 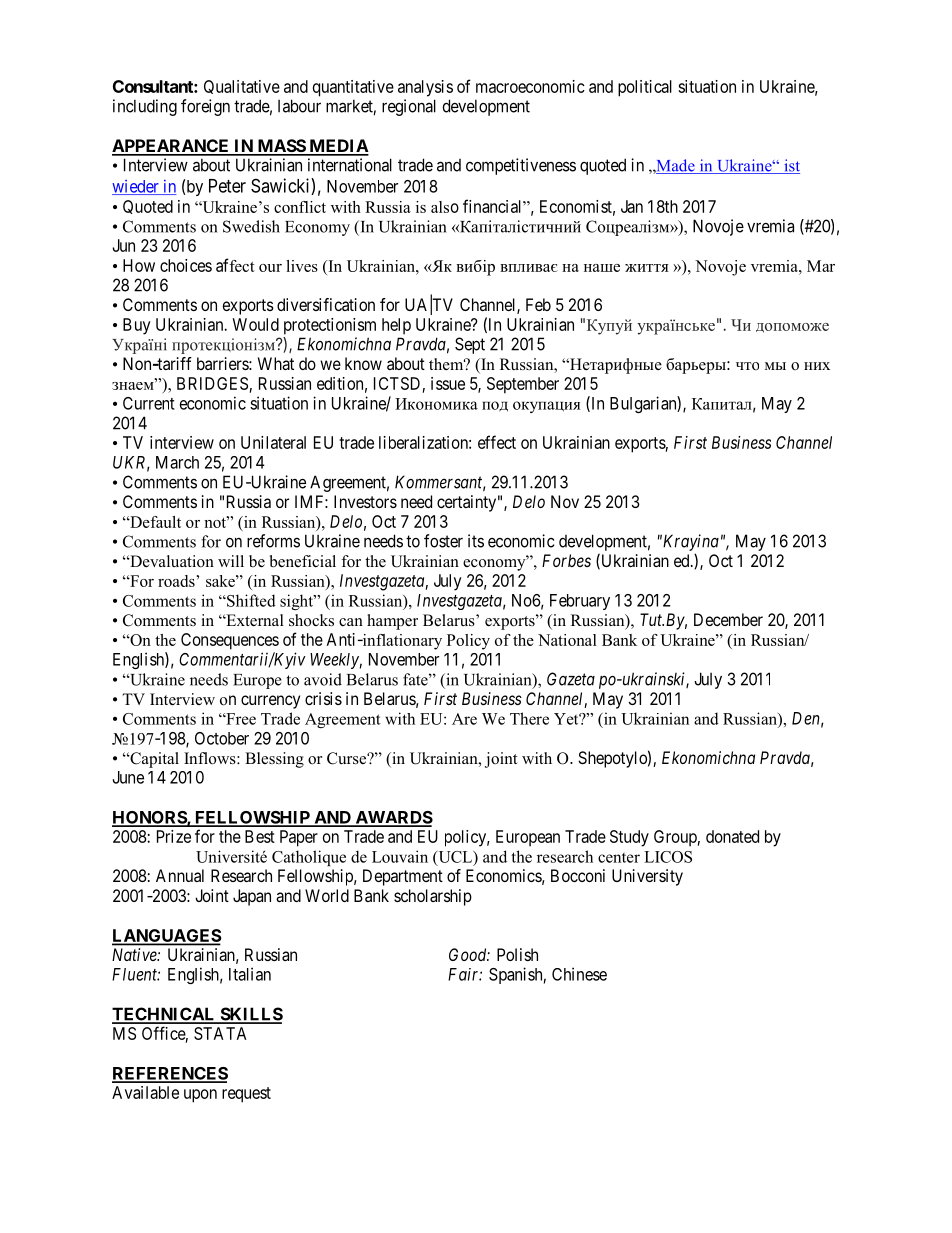 What do you see at coordinates (222, 738) in the page?
I see `October` at bounding box center [222, 738].
